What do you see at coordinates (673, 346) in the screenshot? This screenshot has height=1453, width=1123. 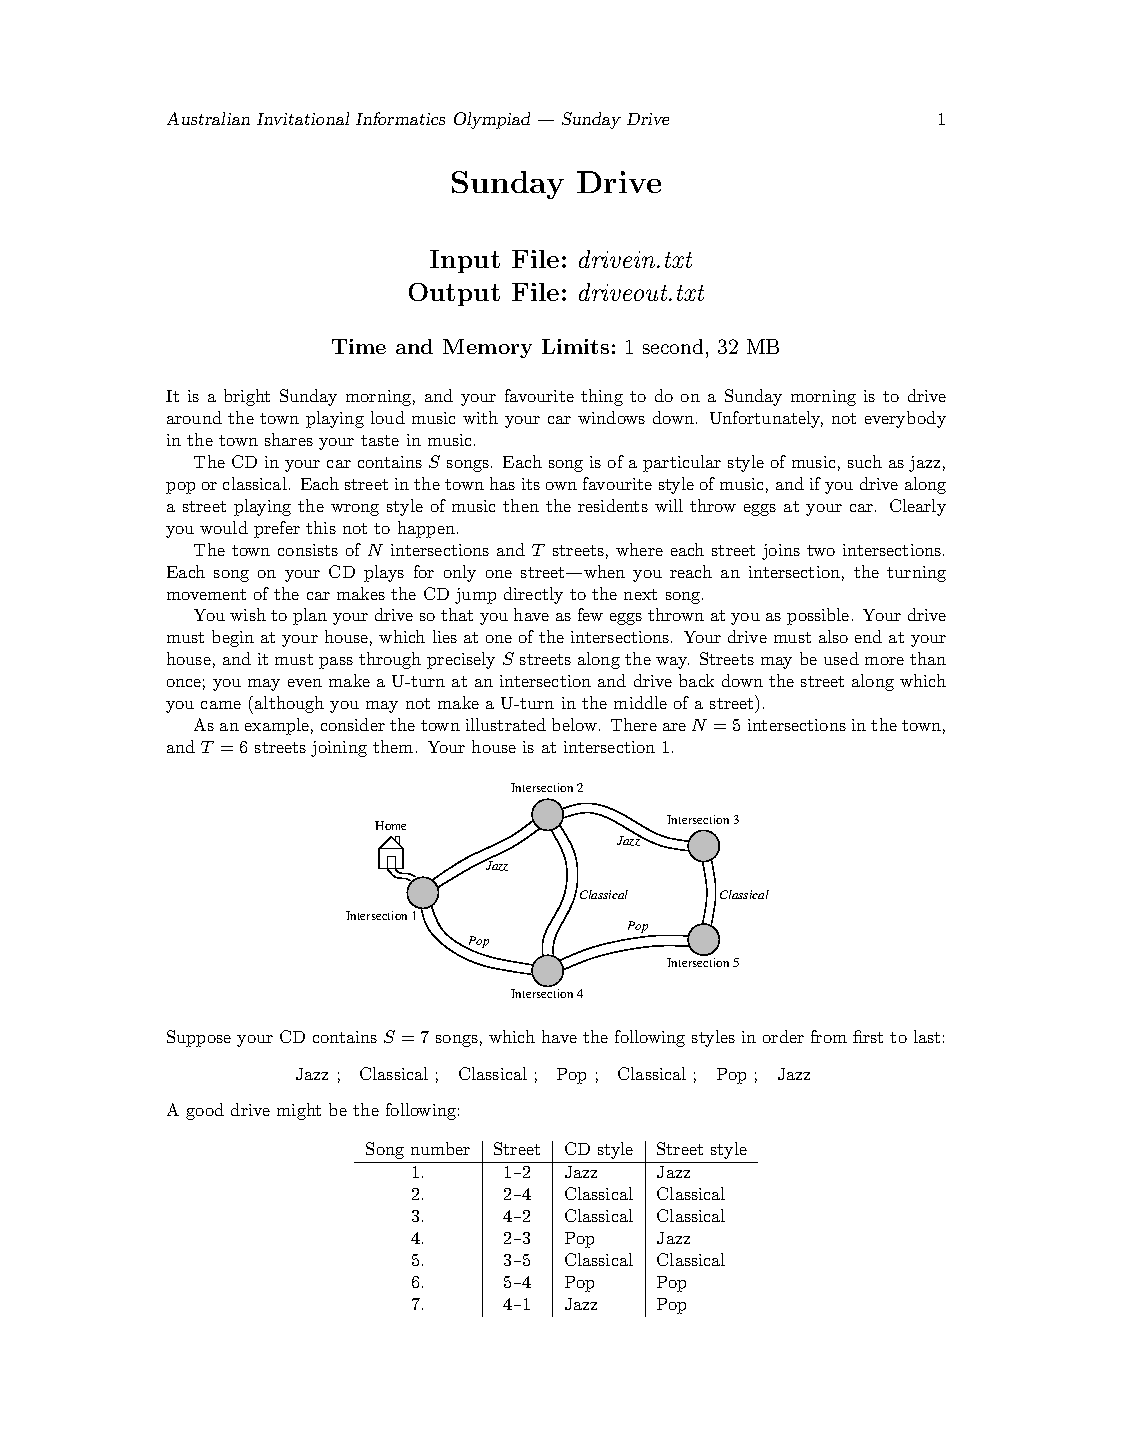 I see `second` at bounding box center [673, 346].
